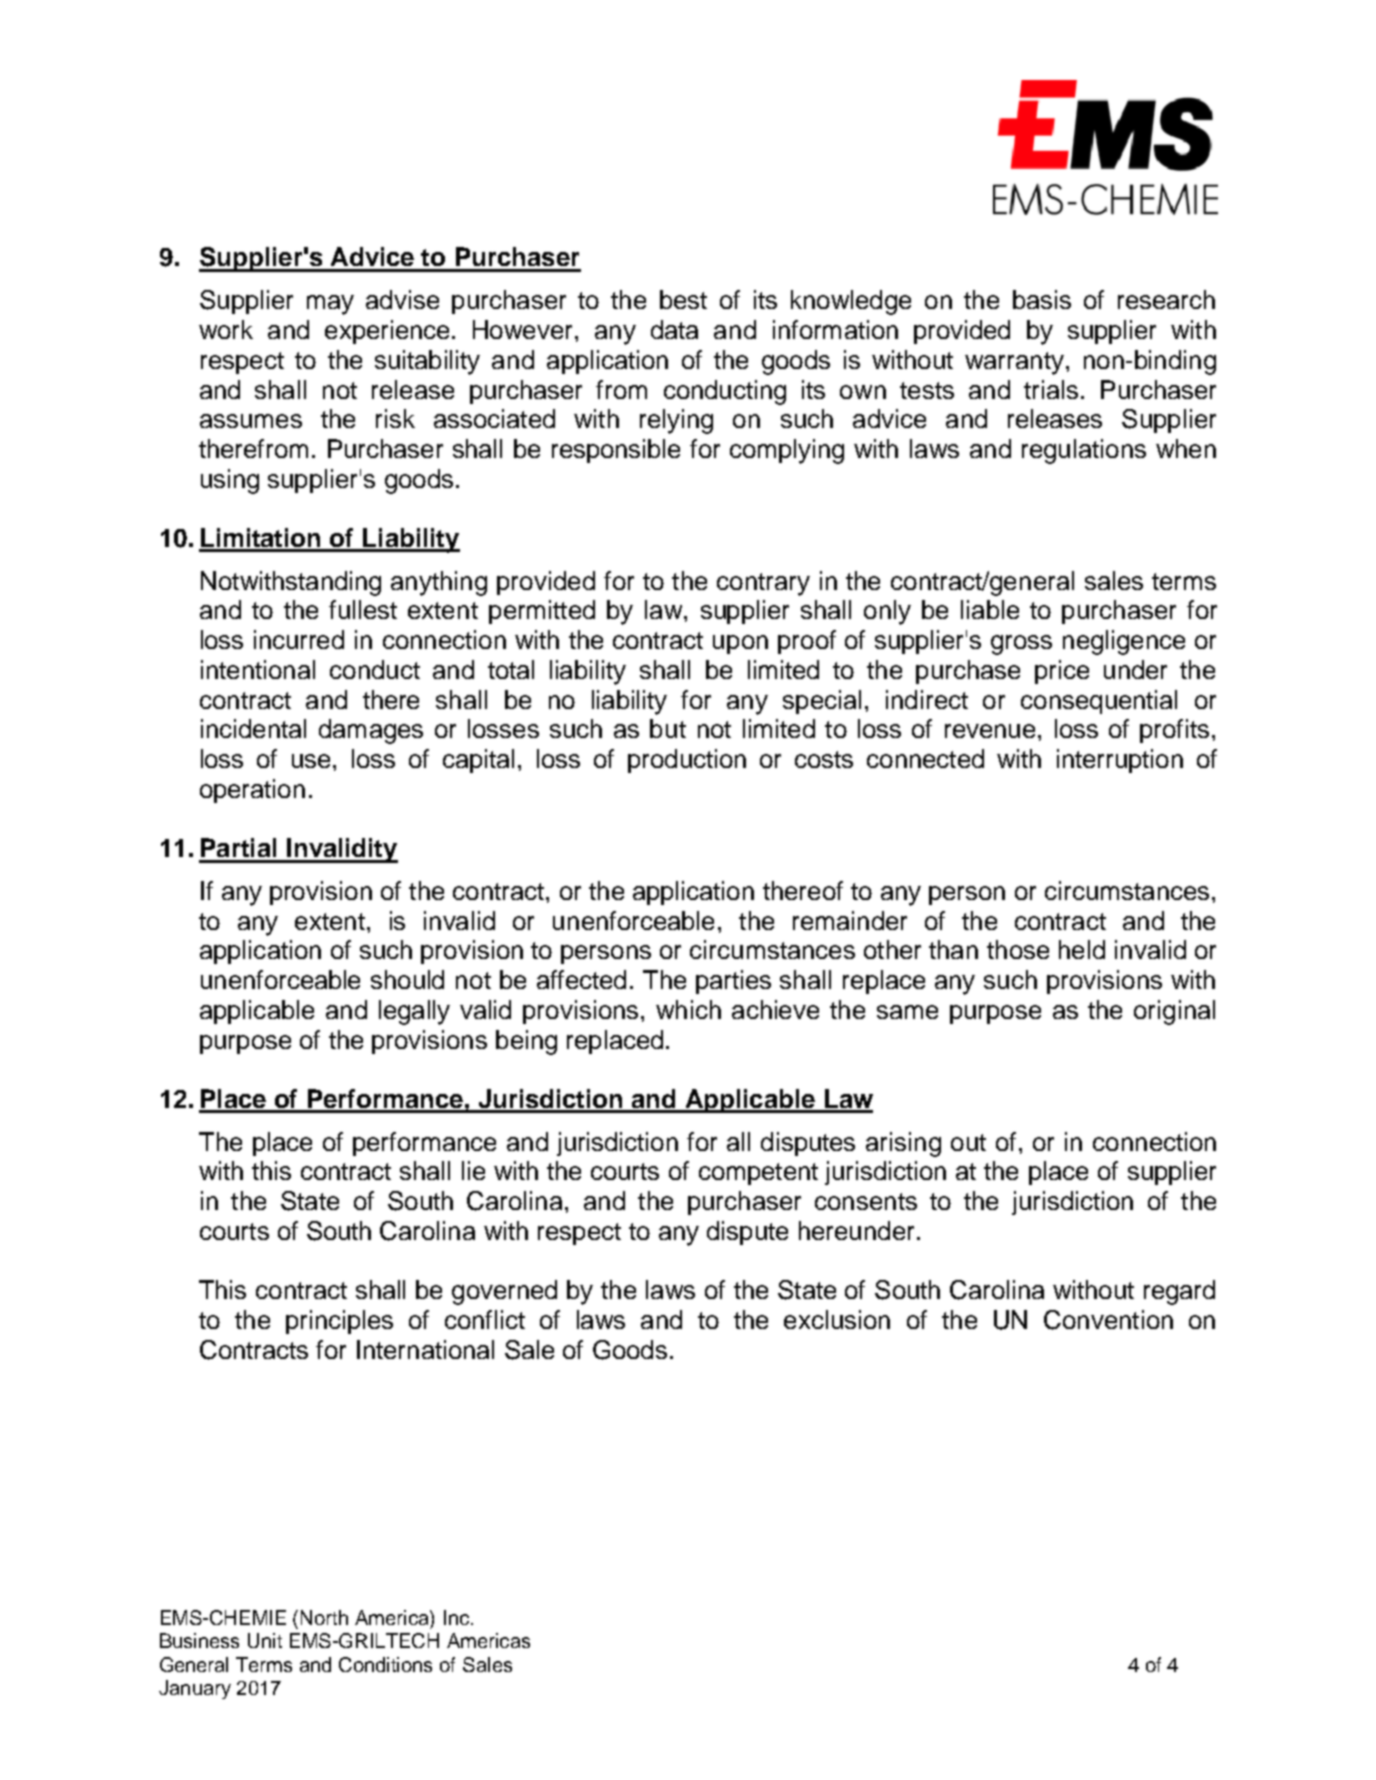  What do you see at coordinates (407, 979) in the image?
I see `should` at bounding box center [407, 979].
